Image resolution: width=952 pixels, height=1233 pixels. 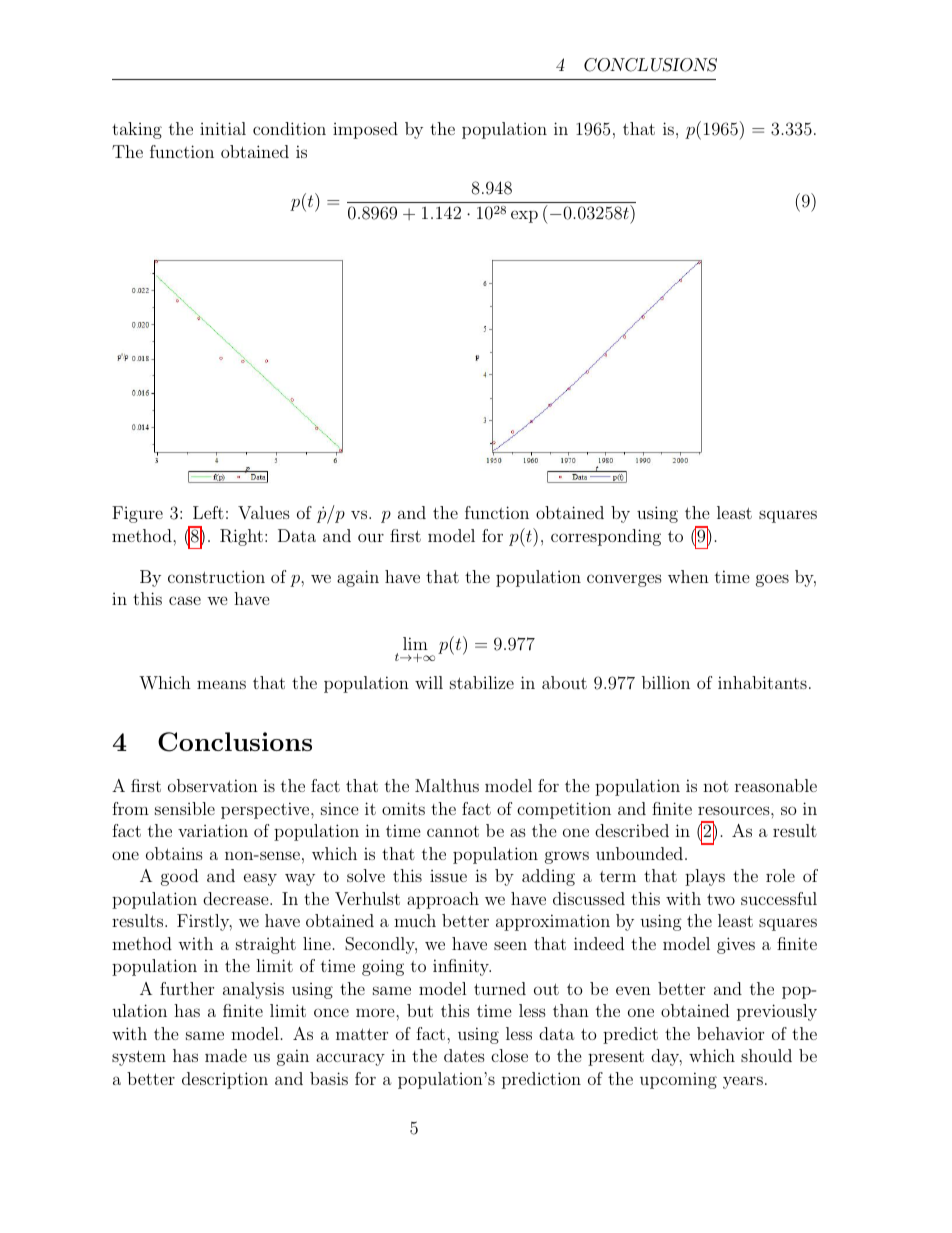 I want to click on when, so click(x=688, y=576).
